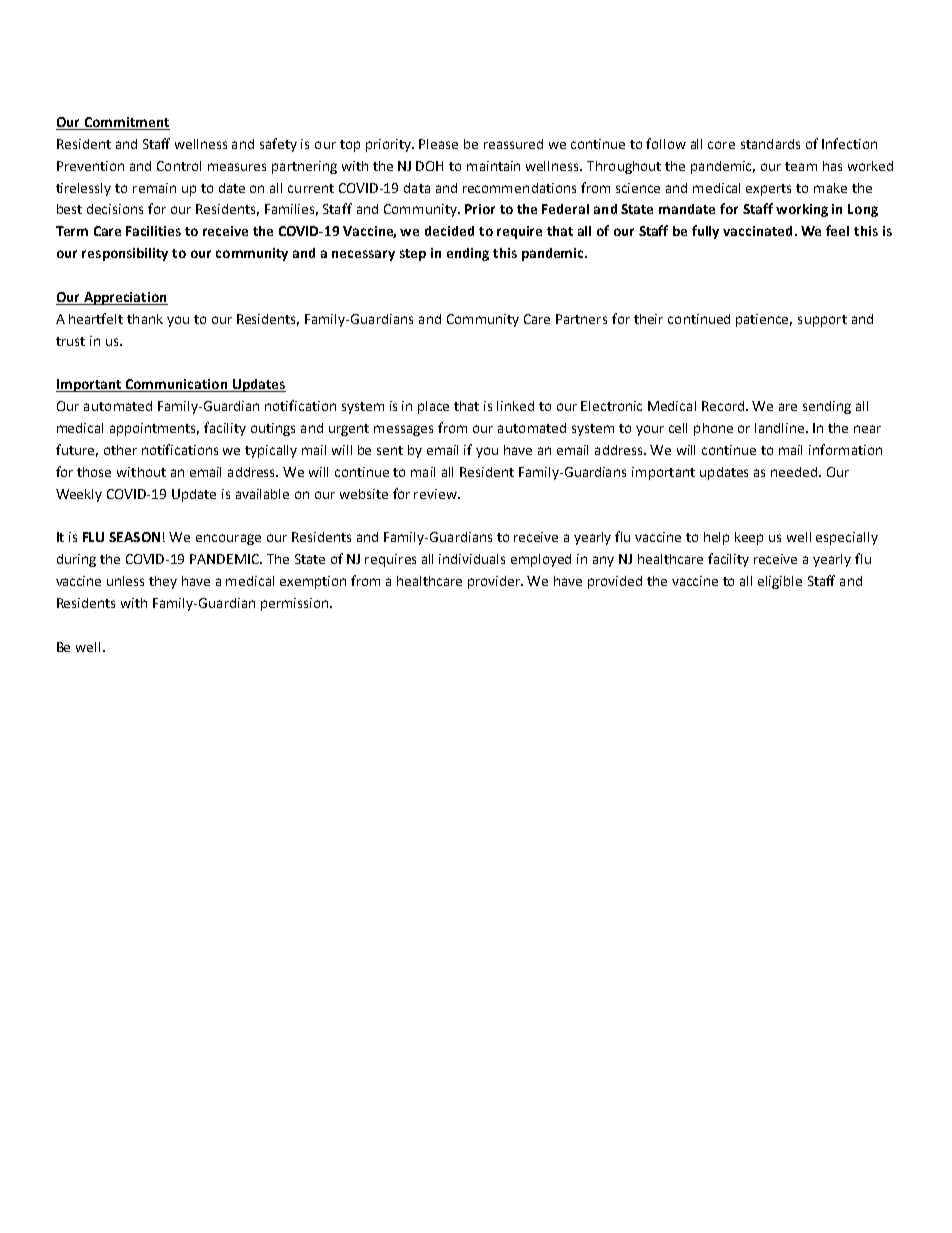  Describe the element at coordinates (764, 320) in the image. I see `patience` at that location.
